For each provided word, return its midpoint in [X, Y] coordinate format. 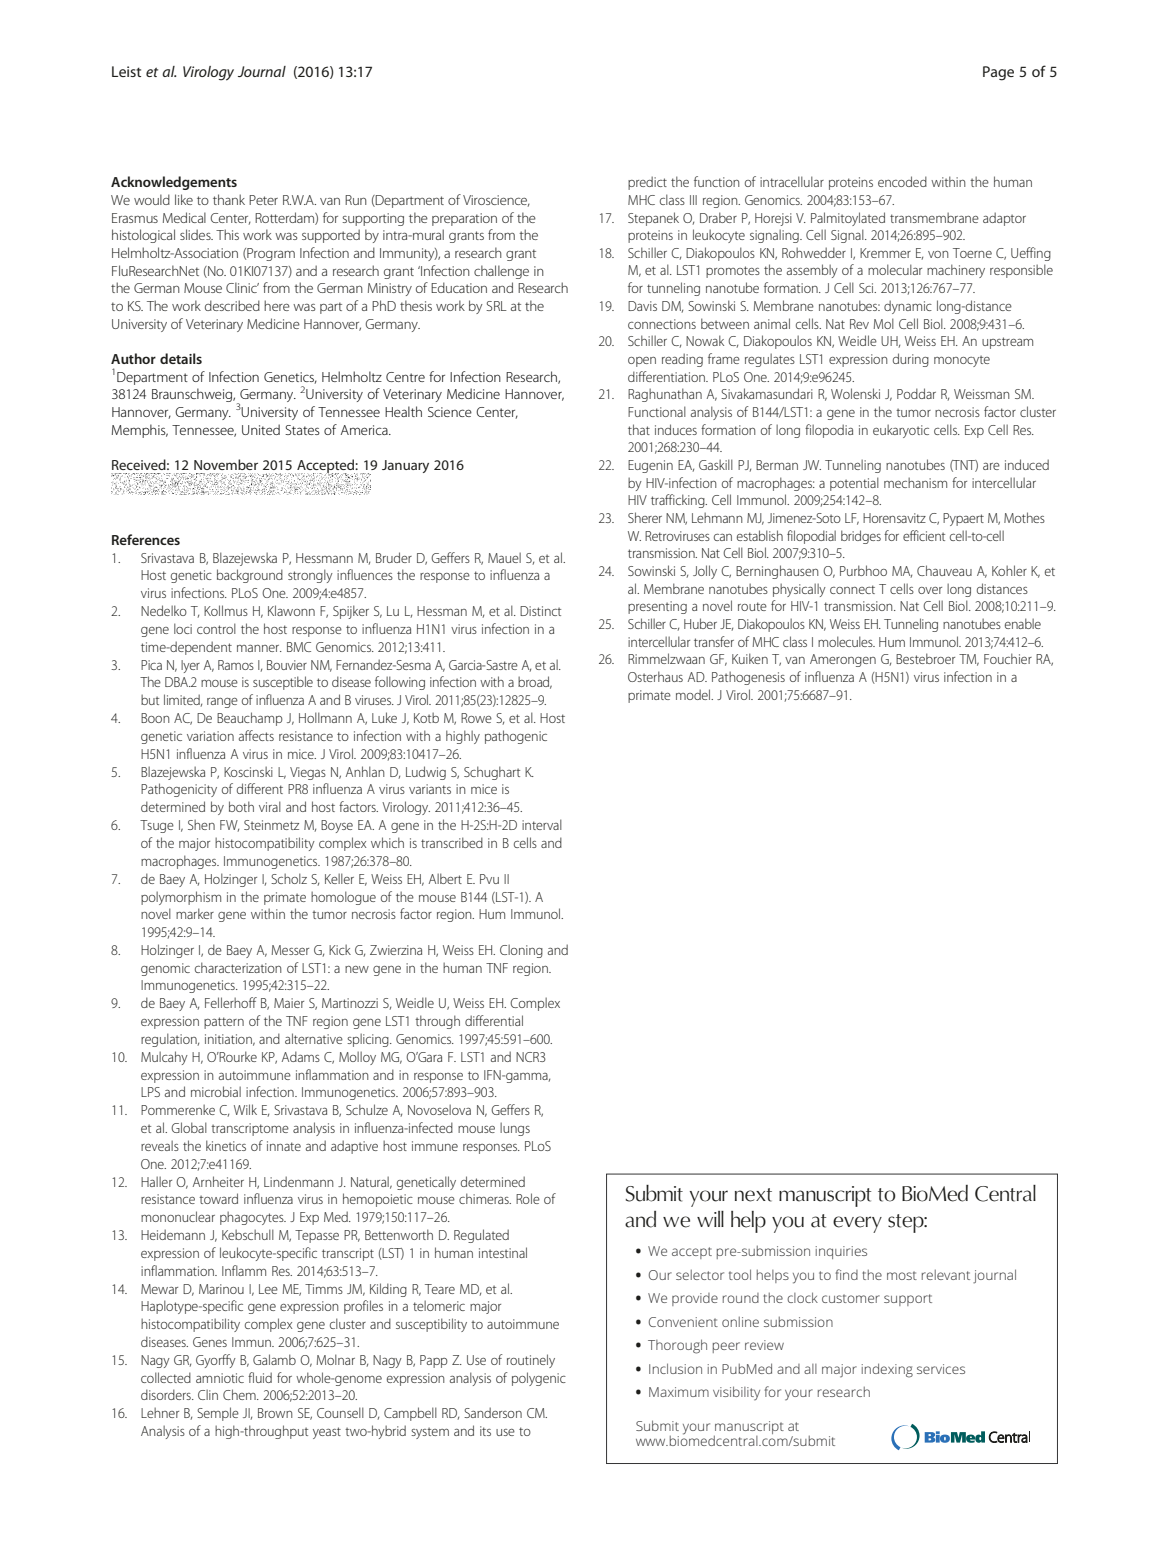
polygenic [539, 1379]
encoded [902, 181]
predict [647, 183]
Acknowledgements [174, 183]
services [941, 1369]
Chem [240, 1394]
